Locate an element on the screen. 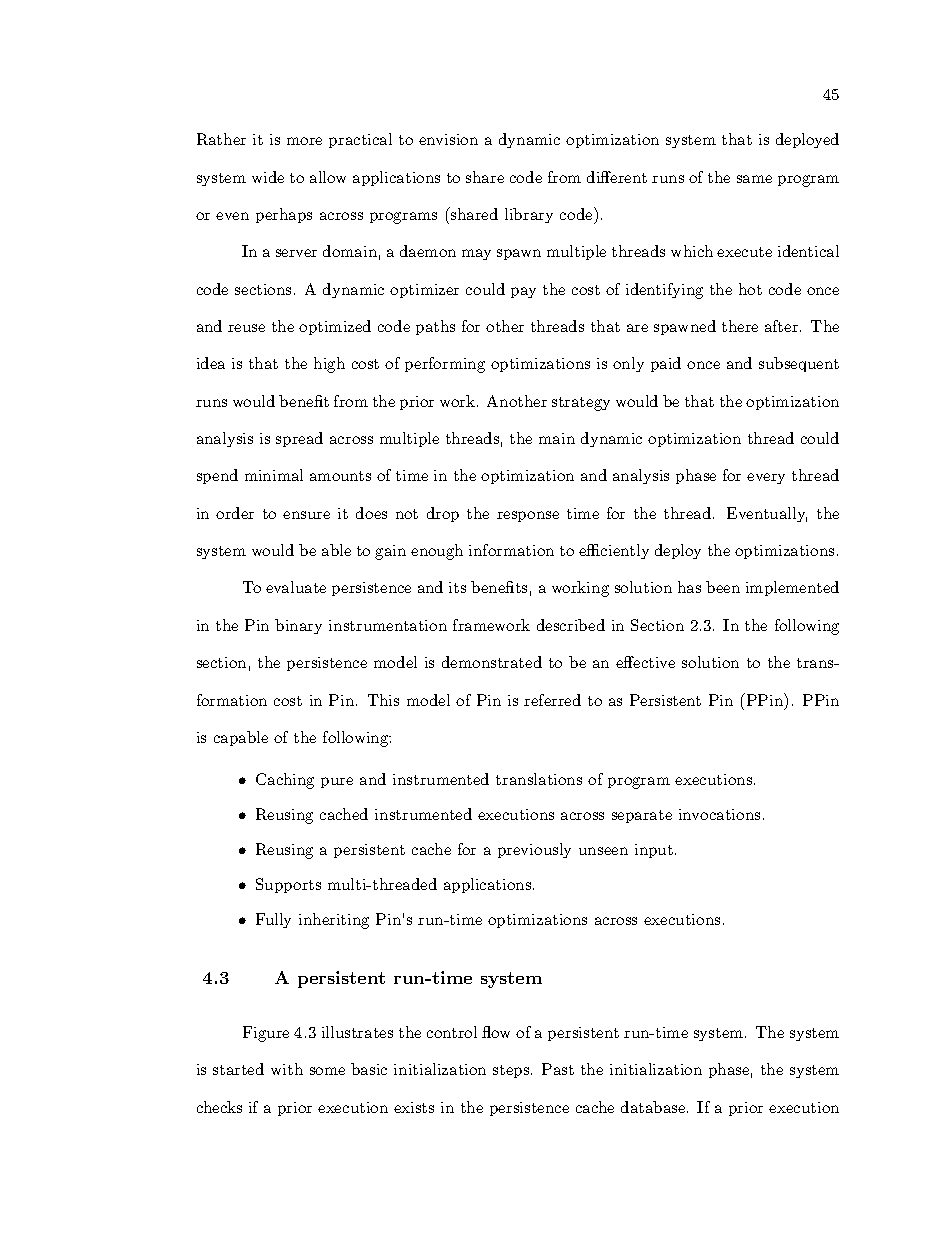 The width and height of the screenshot is (952, 1233). with is located at coordinates (287, 1069).
